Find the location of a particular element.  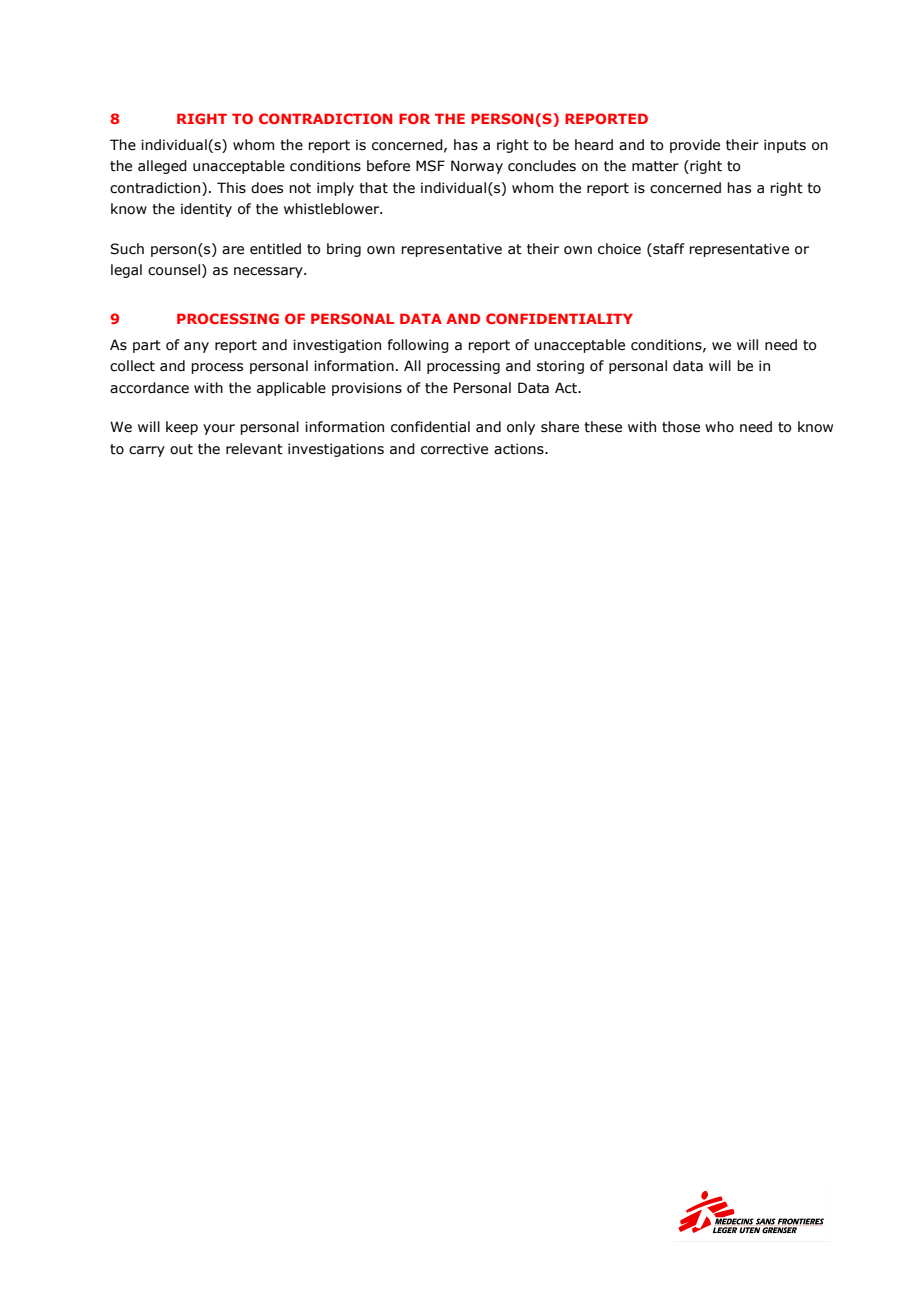

Norway is located at coordinates (477, 167).
